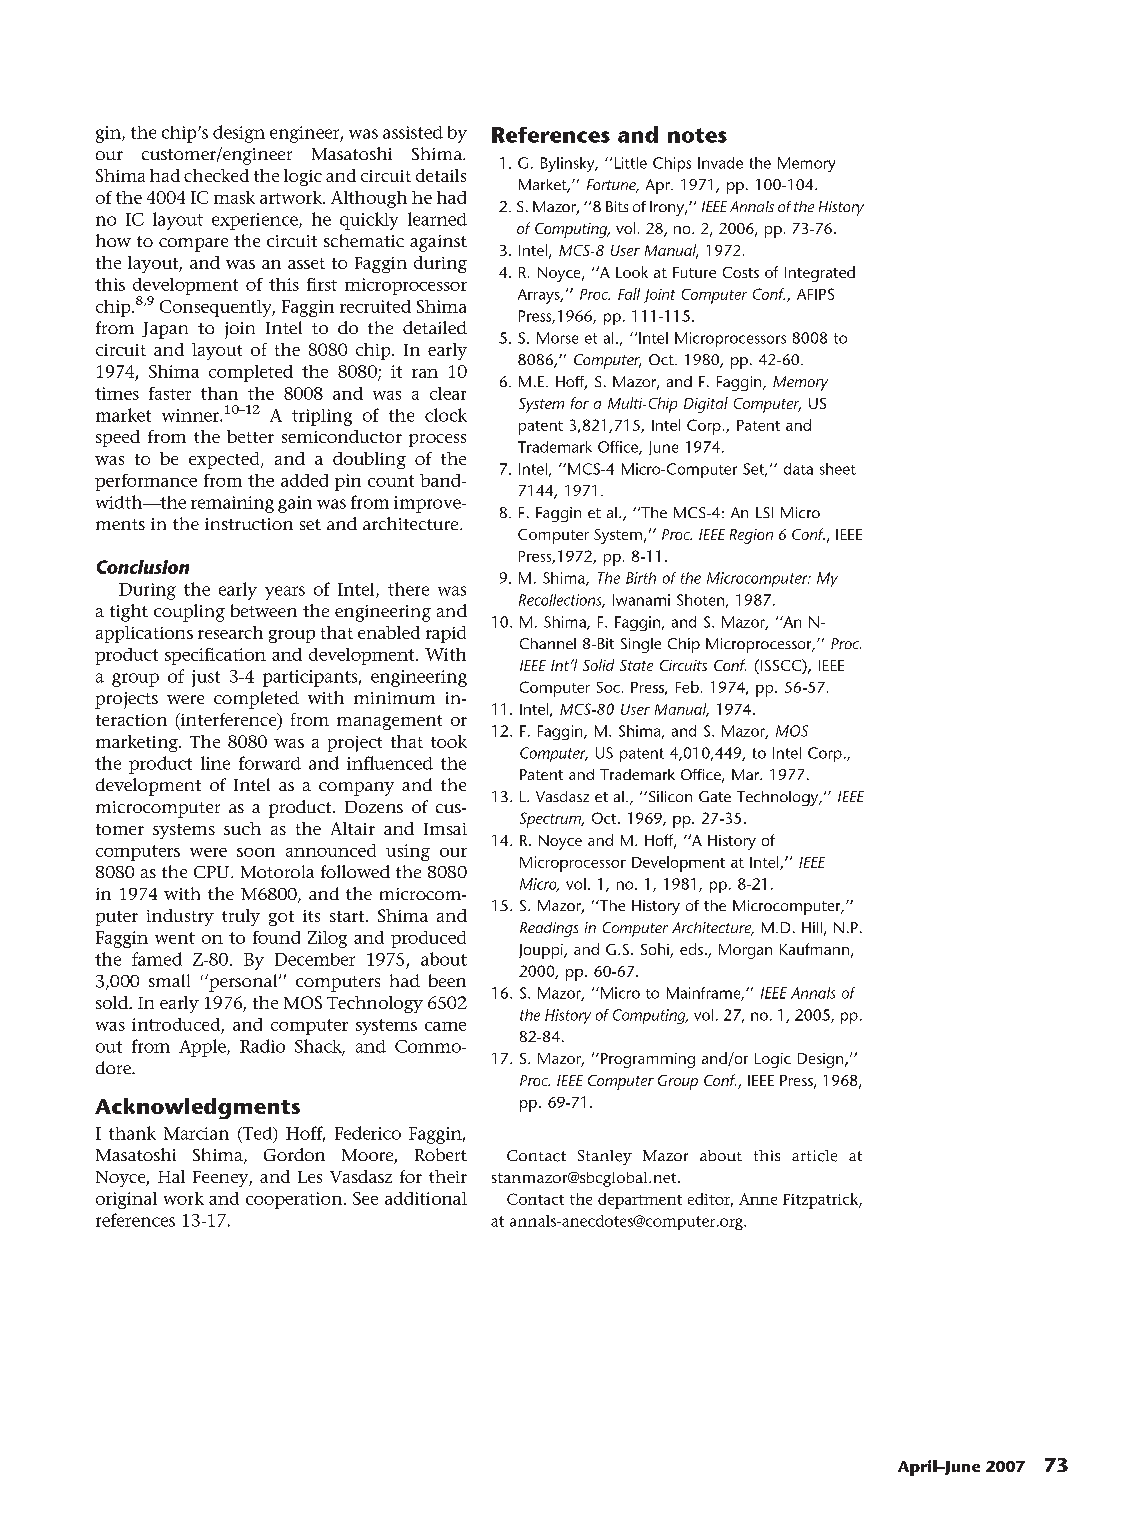  Describe the element at coordinates (687, 687) in the document. I see `Feb` at that location.
